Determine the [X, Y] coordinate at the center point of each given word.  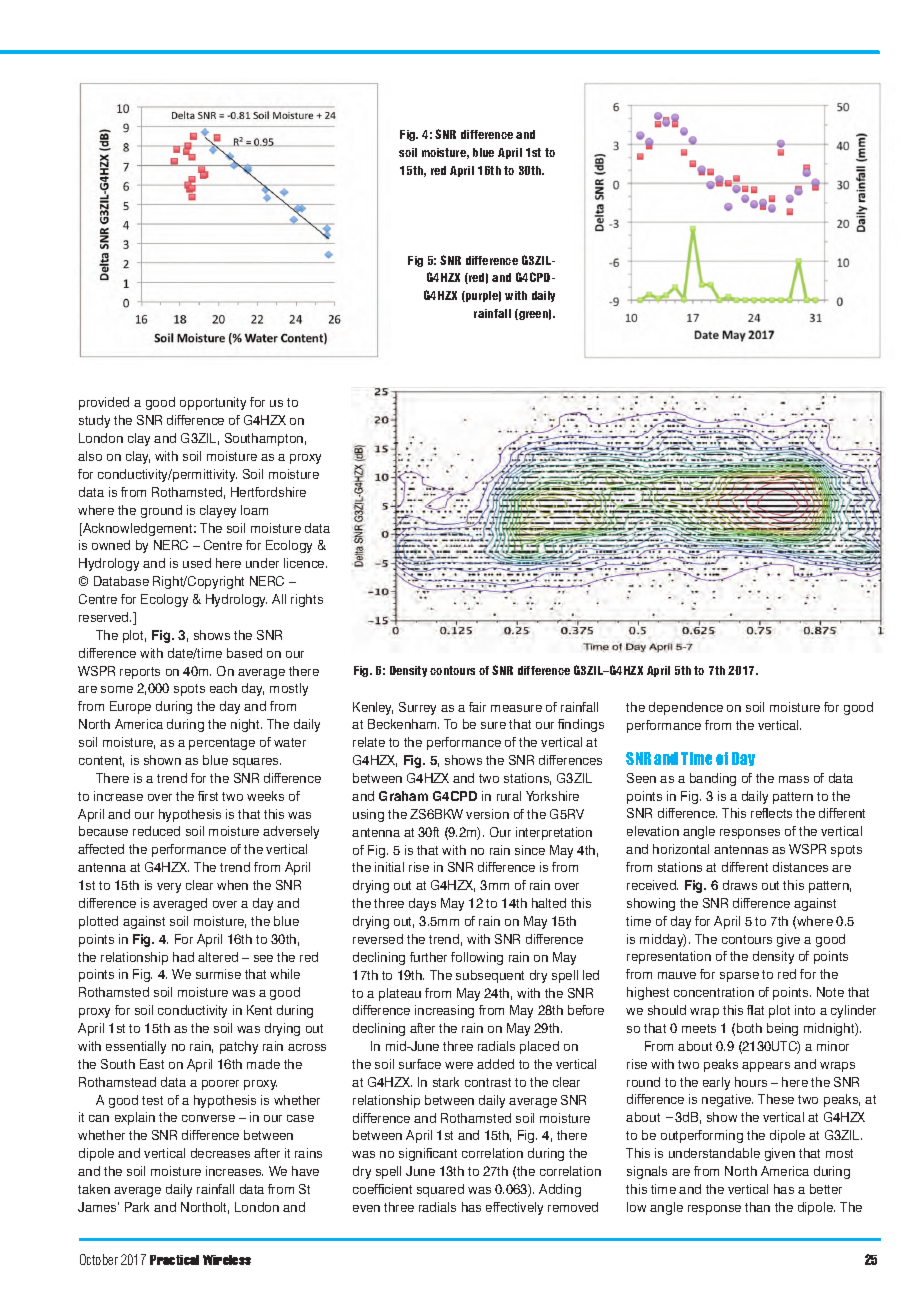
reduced [156, 831]
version [487, 814]
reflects [771, 813]
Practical [174, 1260]
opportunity [213, 403]
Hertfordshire [268, 492]
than [757, 1207]
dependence [686, 708]
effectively [514, 1208]
